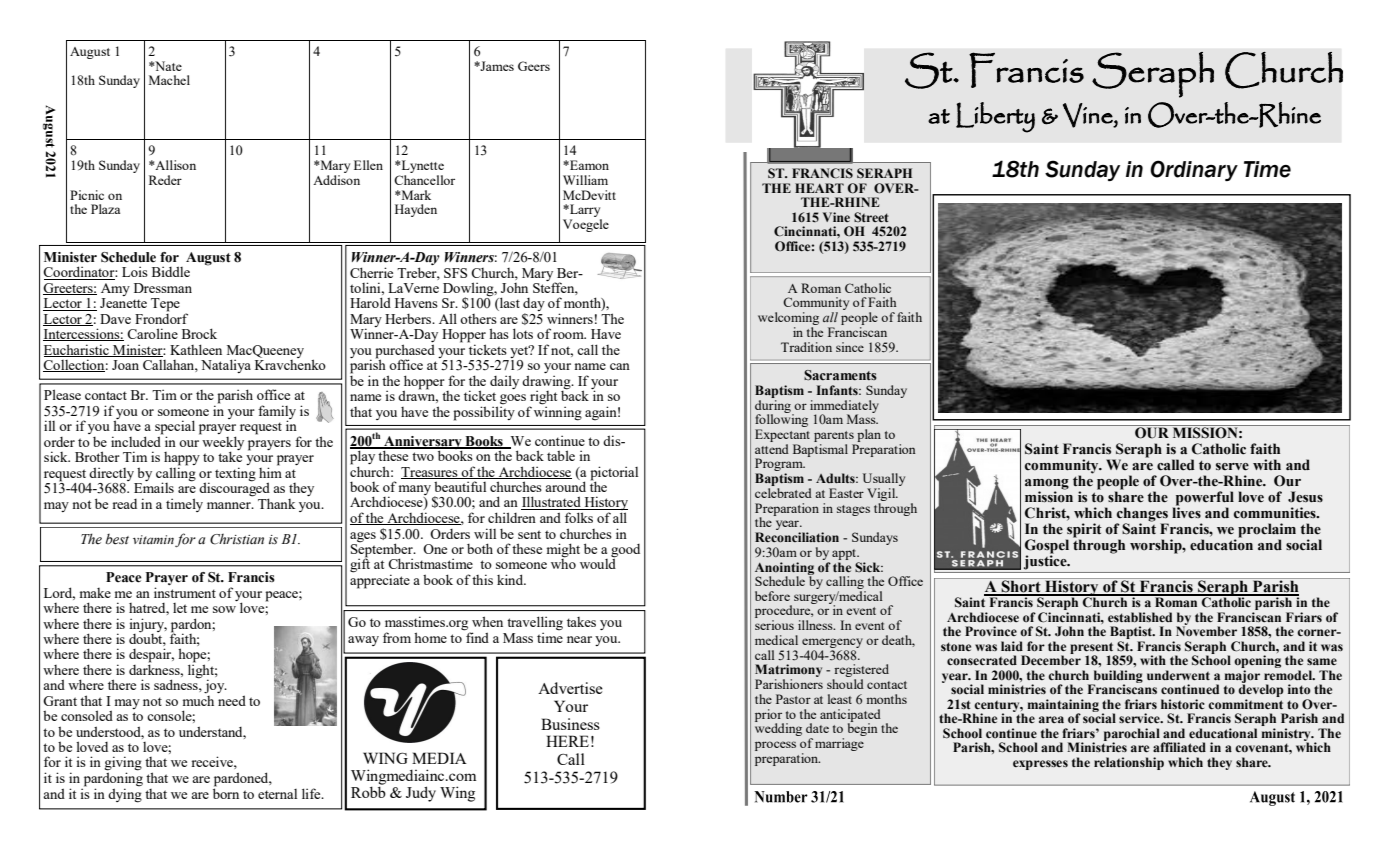  What do you see at coordinates (276, 503) in the image?
I see `Thank` at bounding box center [276, 503].
